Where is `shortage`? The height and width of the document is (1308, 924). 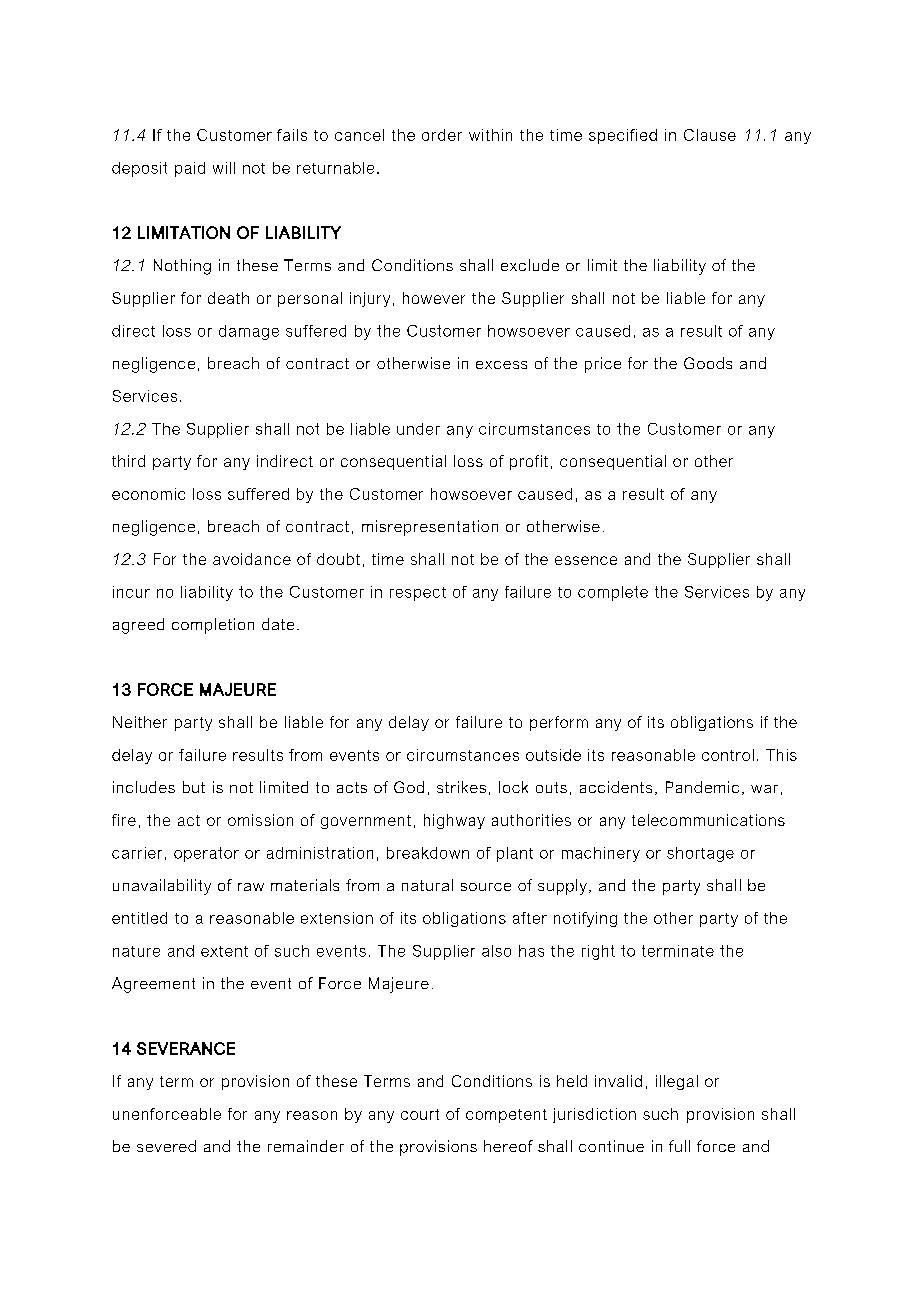 shortage is located at coordinates (700, 854).
